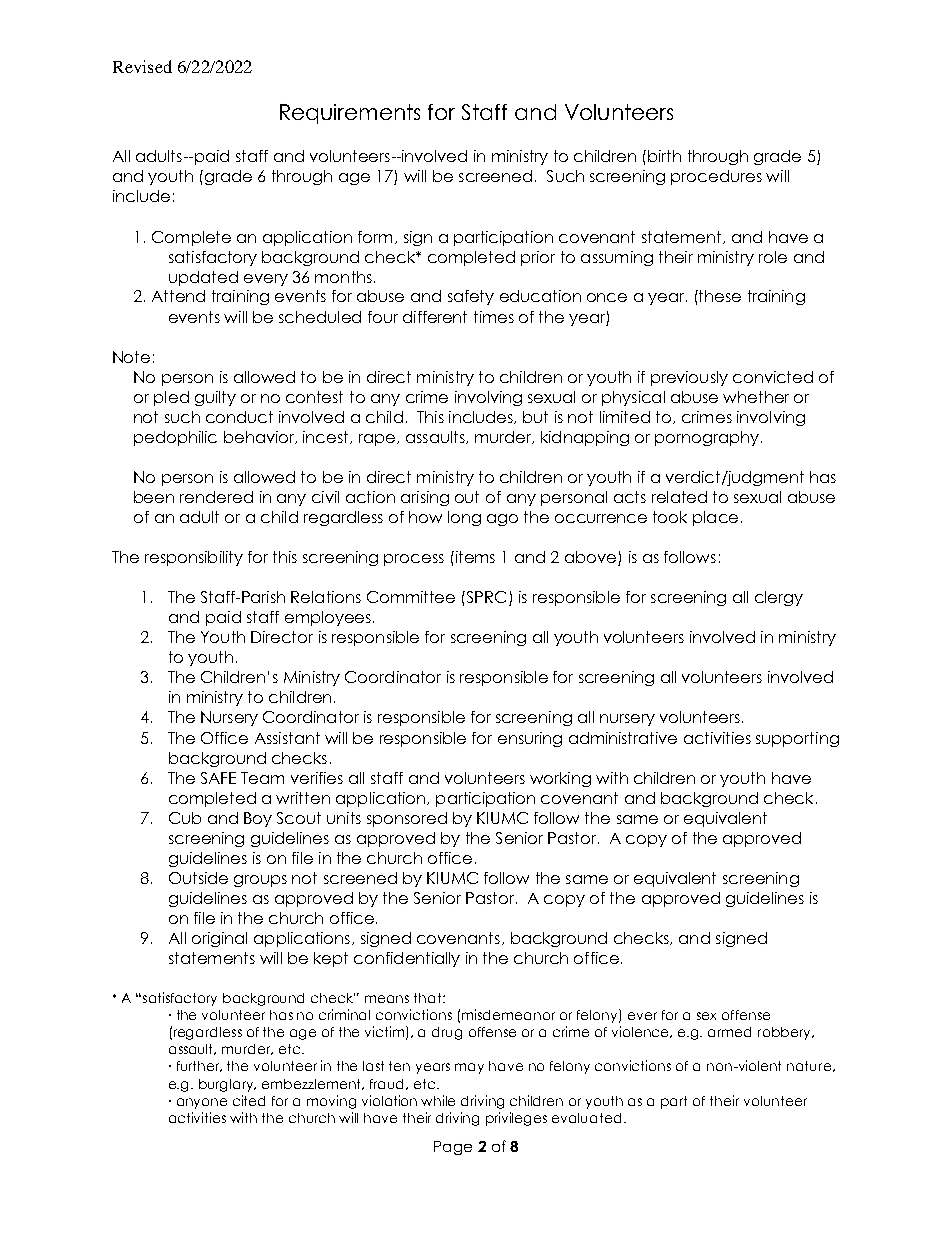 The image size is (952, 1233). Describe the element at coordinates (142, 66) in the screenshot. I see `Revised` at that location.
